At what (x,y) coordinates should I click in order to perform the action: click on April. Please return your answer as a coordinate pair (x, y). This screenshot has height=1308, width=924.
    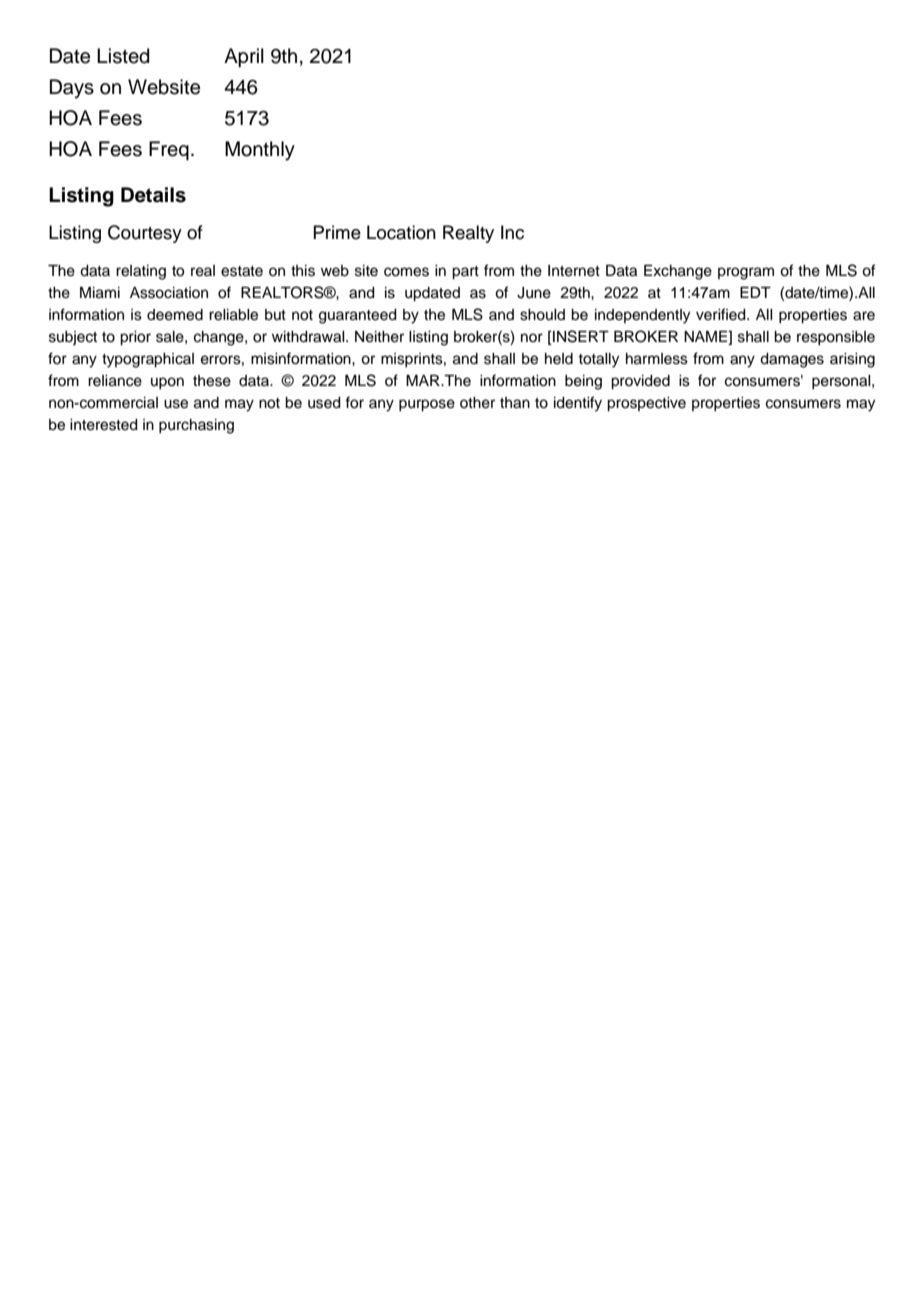
    Looking at the image, I should click on (244, 58).
